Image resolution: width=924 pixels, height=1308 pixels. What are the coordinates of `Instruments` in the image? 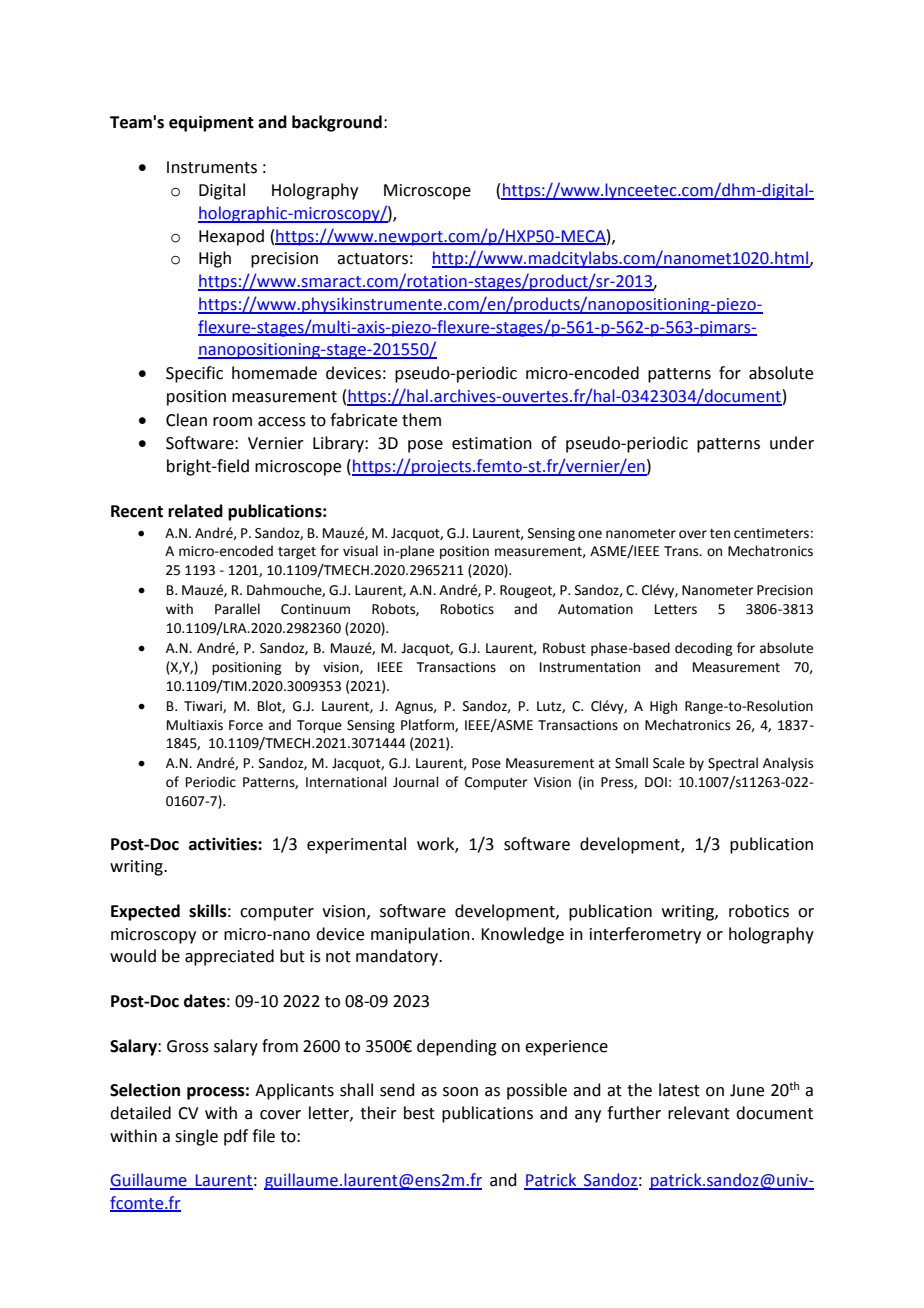 It's located at (212, 167).
